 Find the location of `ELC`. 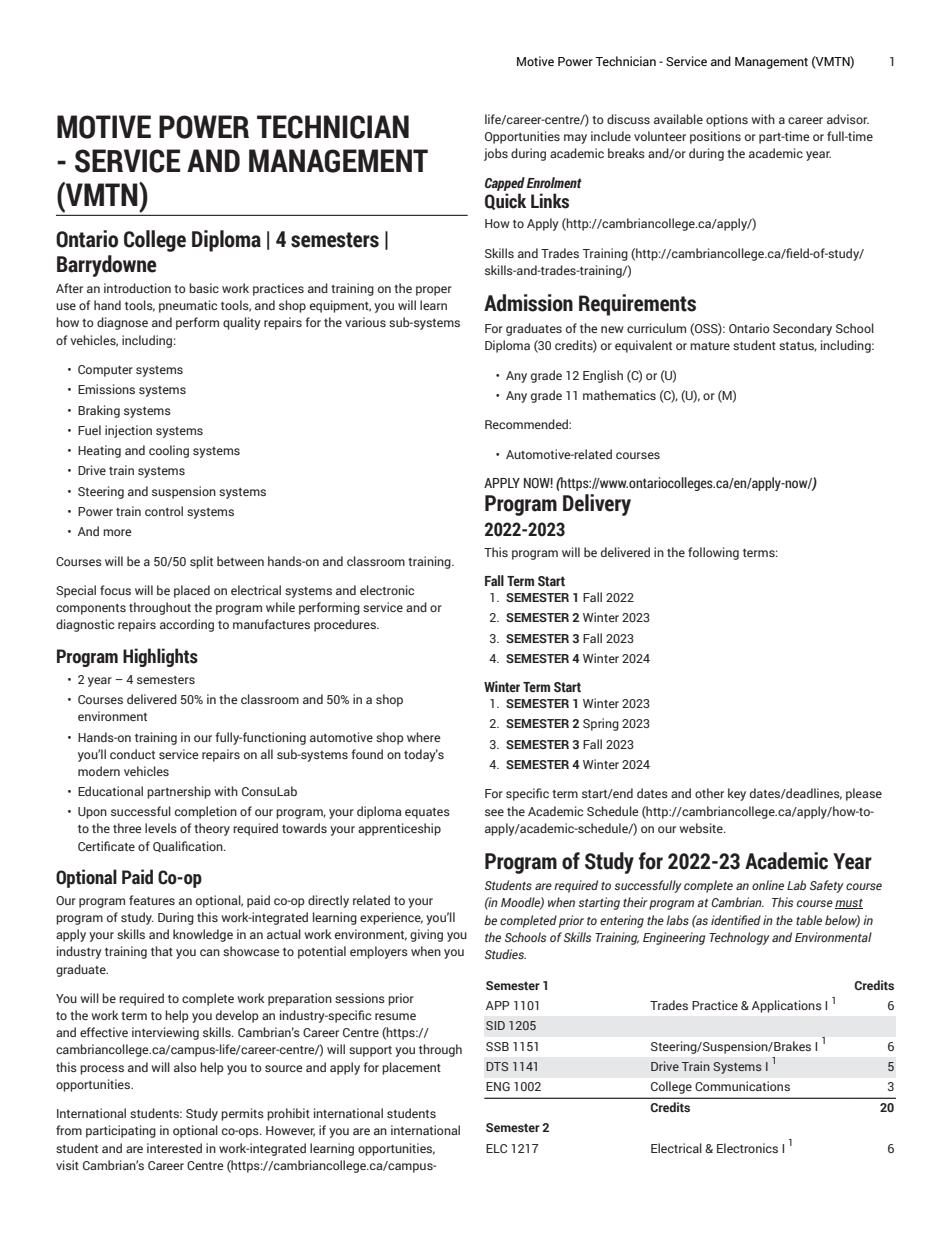

ELC is located at coordinates (496, 1148).
